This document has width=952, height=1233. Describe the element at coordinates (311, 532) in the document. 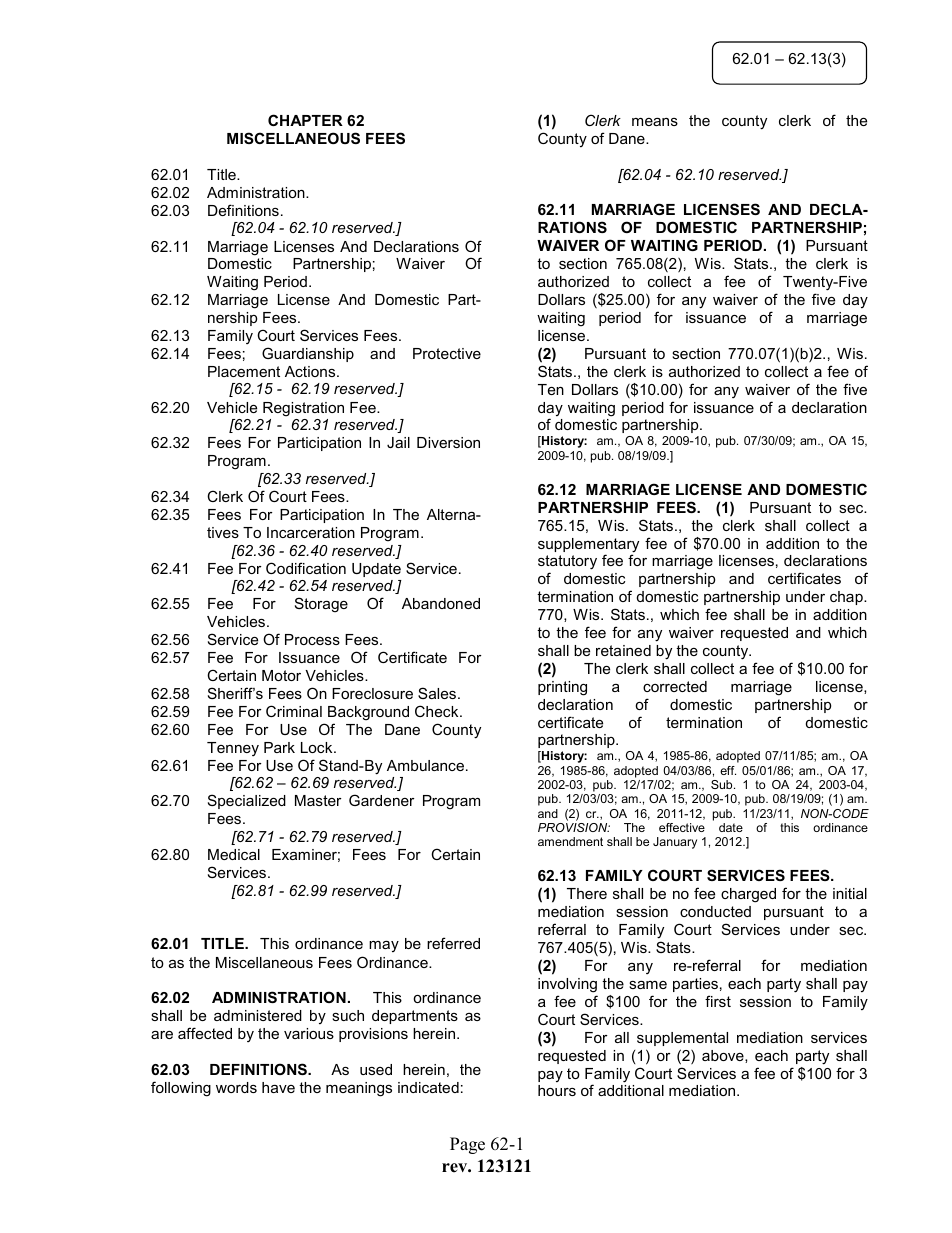

I see `Incarceration` at that location.
